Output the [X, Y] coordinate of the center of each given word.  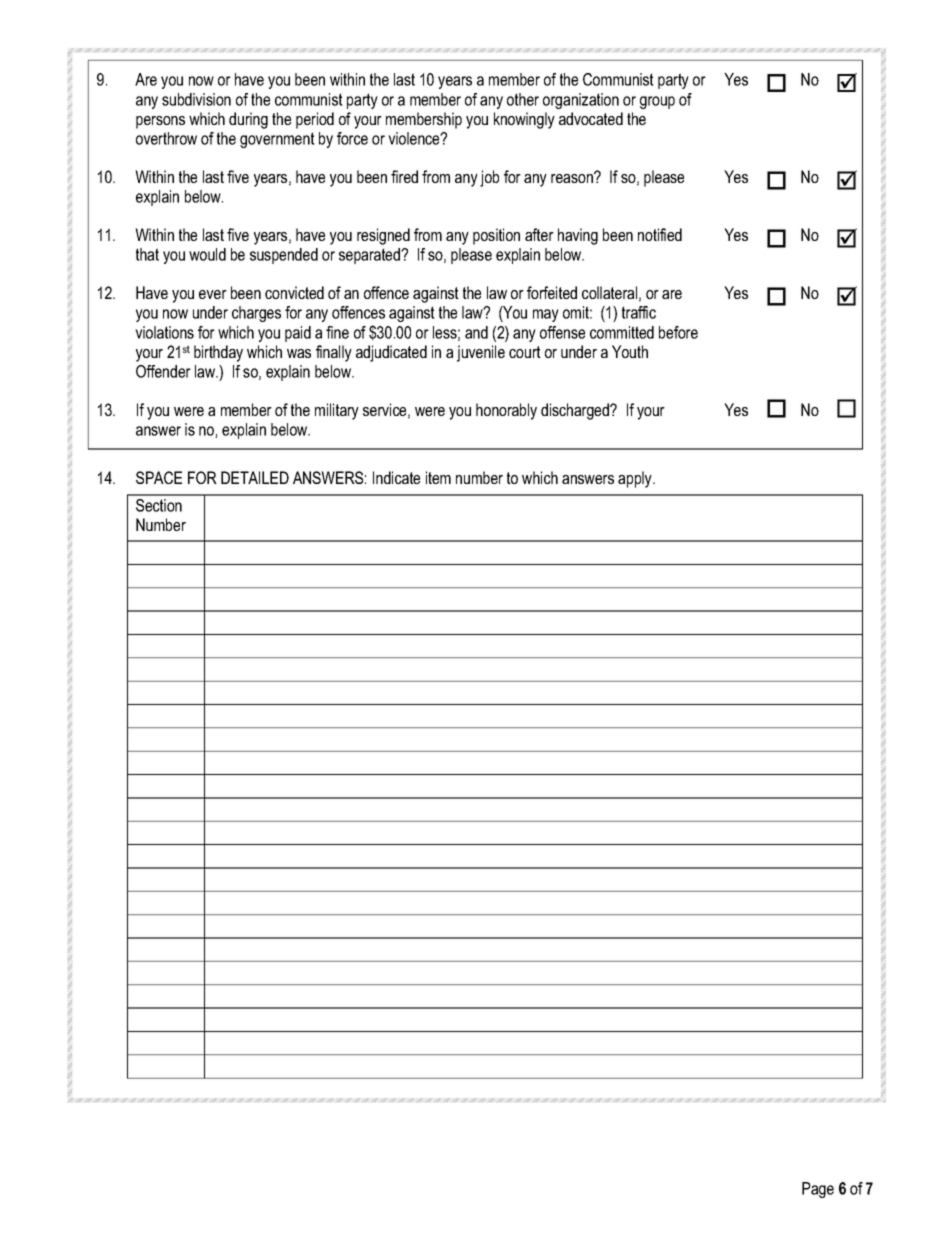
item [438, 477]
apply [636, 479]
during [248, 120]
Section [159, 505]
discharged [576, 411]
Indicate [396, 477]
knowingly [524, 120]
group [657, 102]
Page [818, 1190]
